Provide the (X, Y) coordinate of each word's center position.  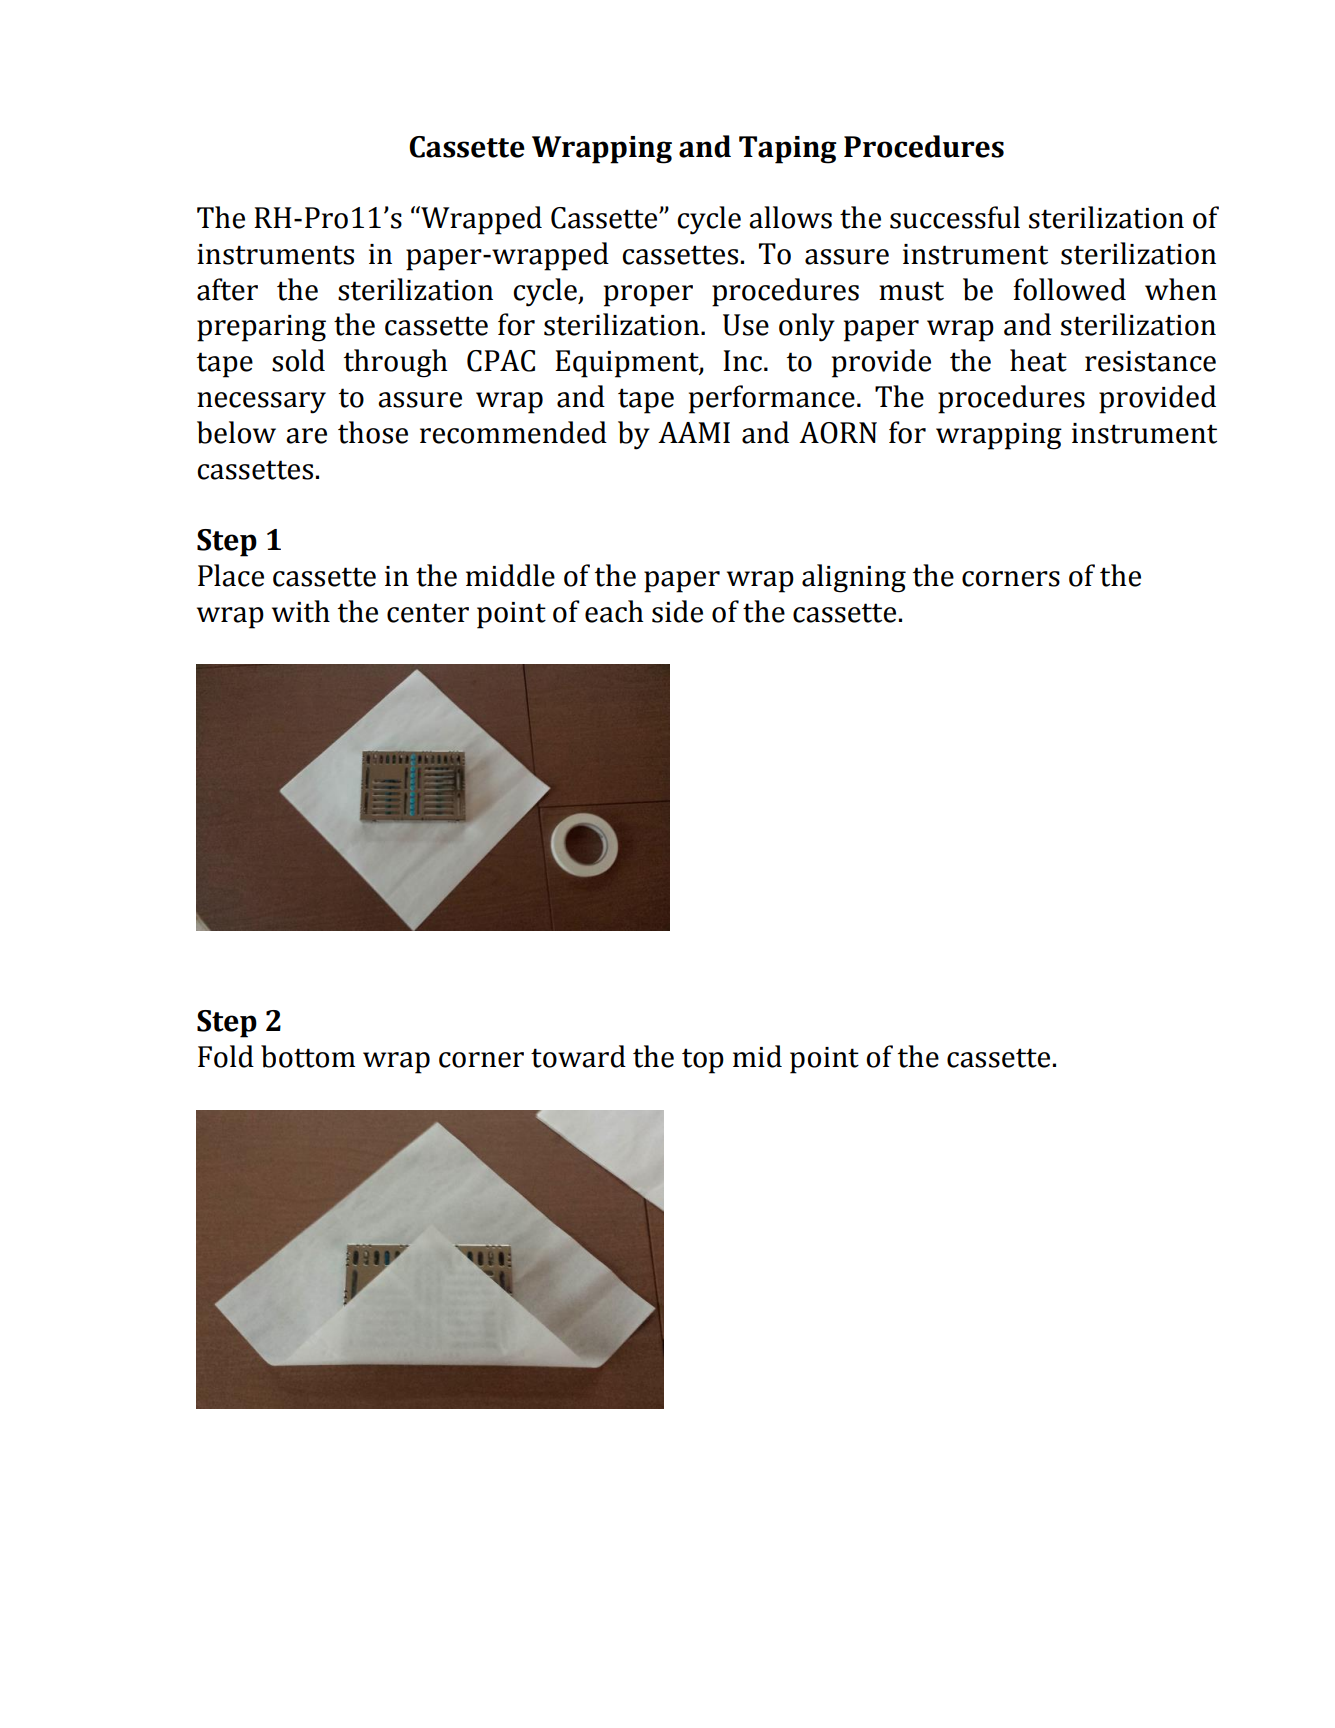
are (306, 436)
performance (772, 399)
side (677, 611)
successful (955, 217)
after (227, 289)
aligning (854, 578)
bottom (308, 1056)
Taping (788, 150)
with (301, 611)
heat (1038, 360)
